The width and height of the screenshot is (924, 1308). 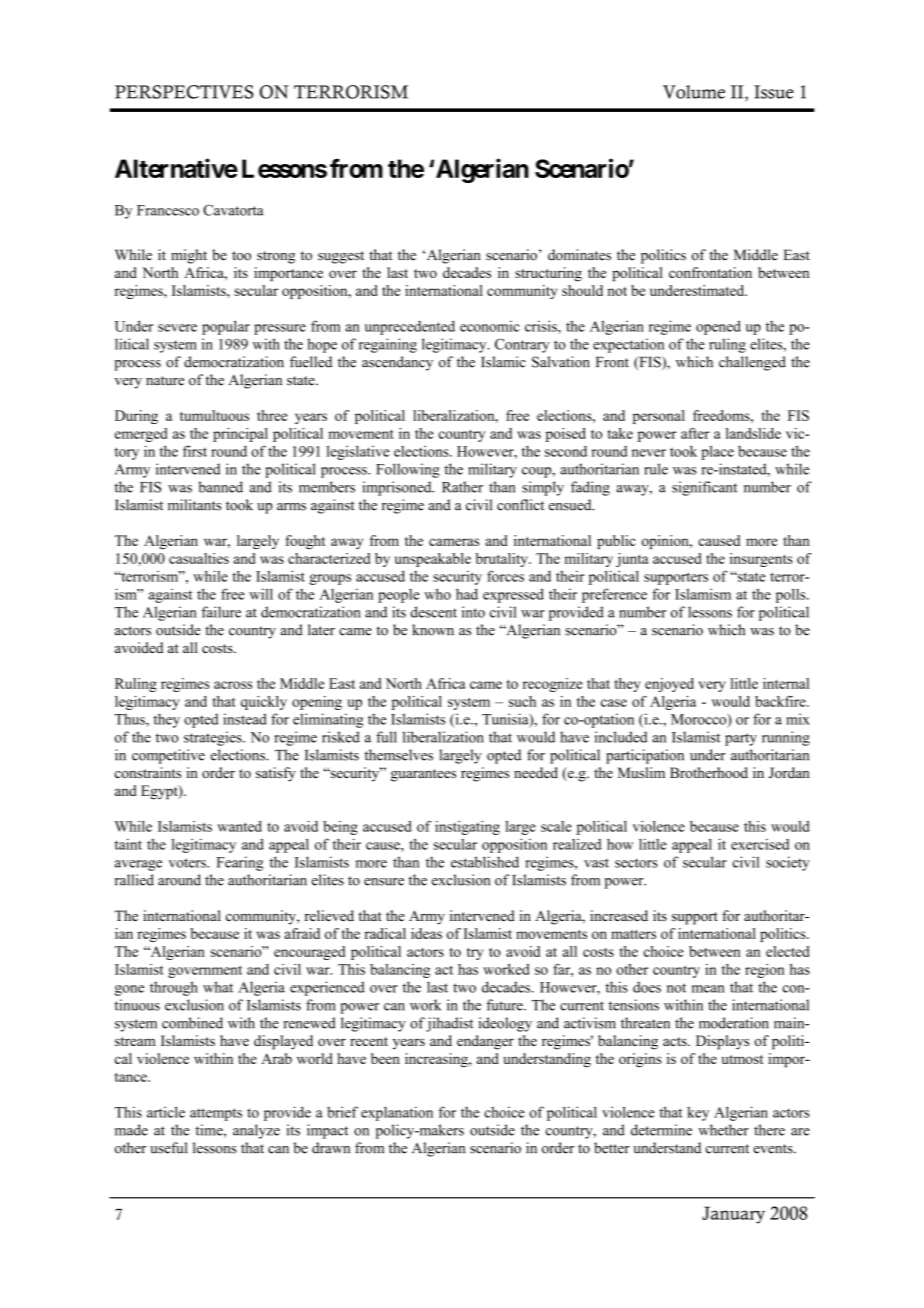 I want to click on Islamic, so click(x=503, y=362).
